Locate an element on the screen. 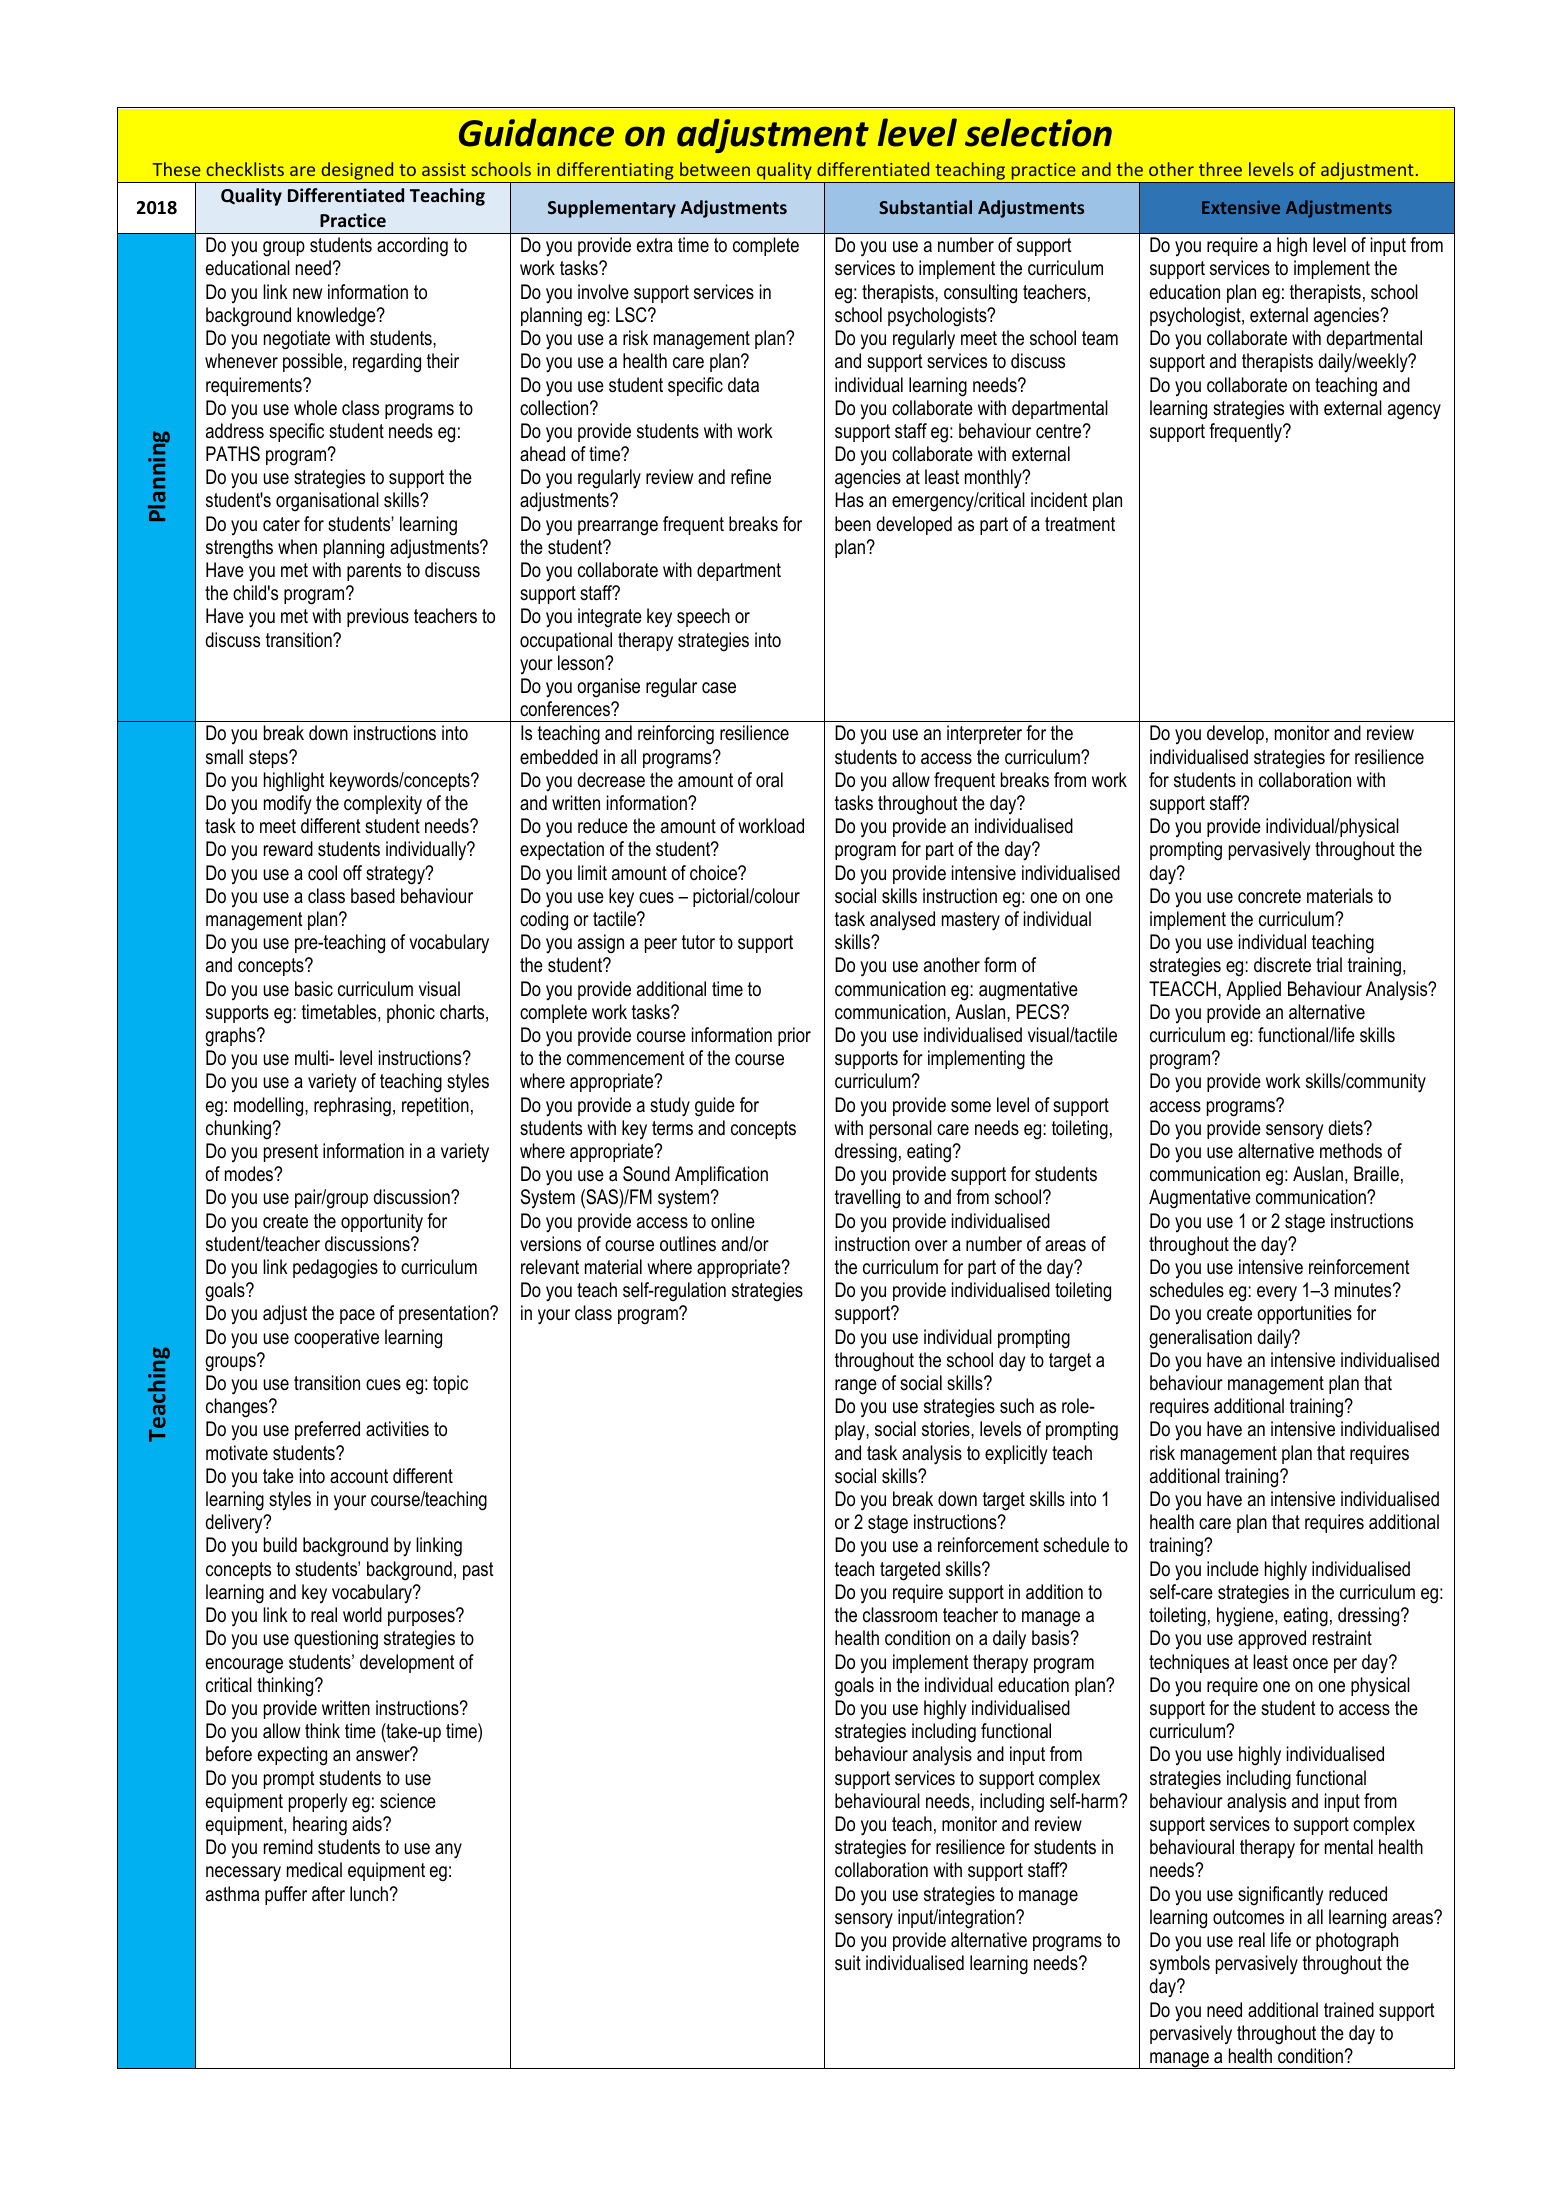  generalisation is located at coordinates (1200, 1339).
